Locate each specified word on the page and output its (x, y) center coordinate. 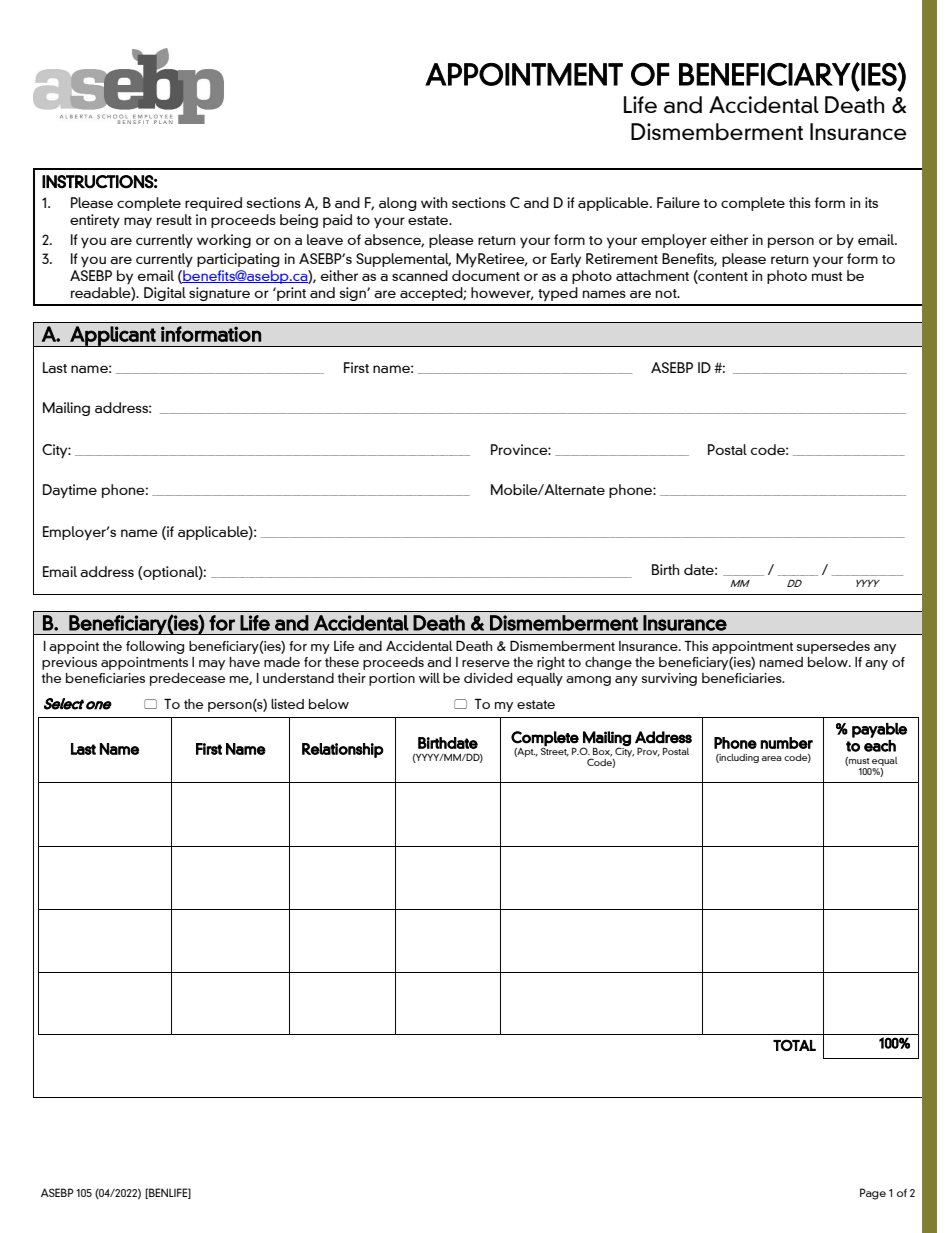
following (155, 647)
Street (555, 751)
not (667, 293)
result (174, 219)
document (486, 275)
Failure (678, 202)
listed (287, 704)
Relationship (343, 750)
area (772, 758)
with (434, 202)
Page (873, 1194)
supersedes (833, 647)
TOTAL (794, 1045)
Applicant (113, 336)
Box (602, 752)
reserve (486, 663)
